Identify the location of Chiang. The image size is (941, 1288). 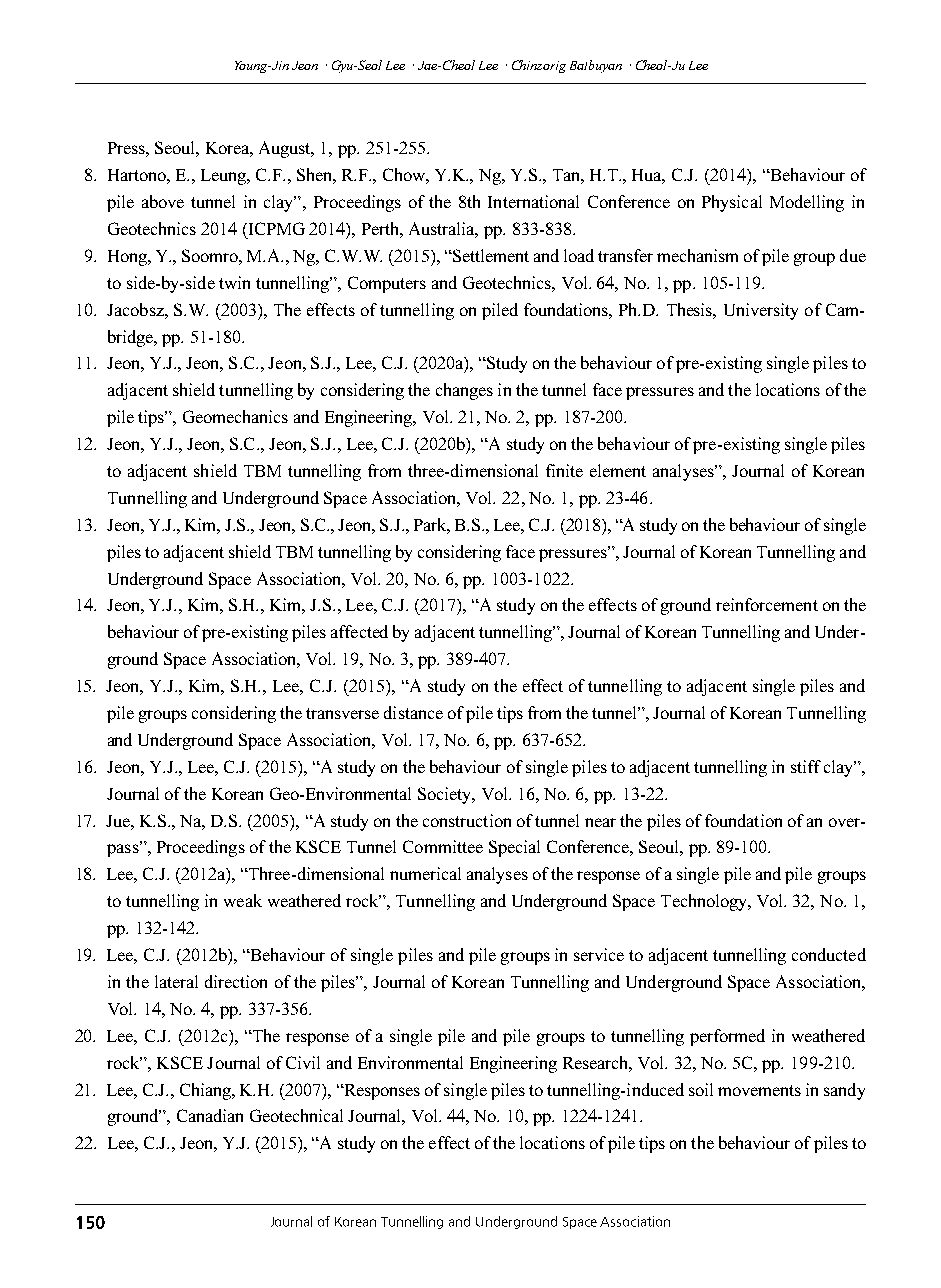
(207, 1091).
